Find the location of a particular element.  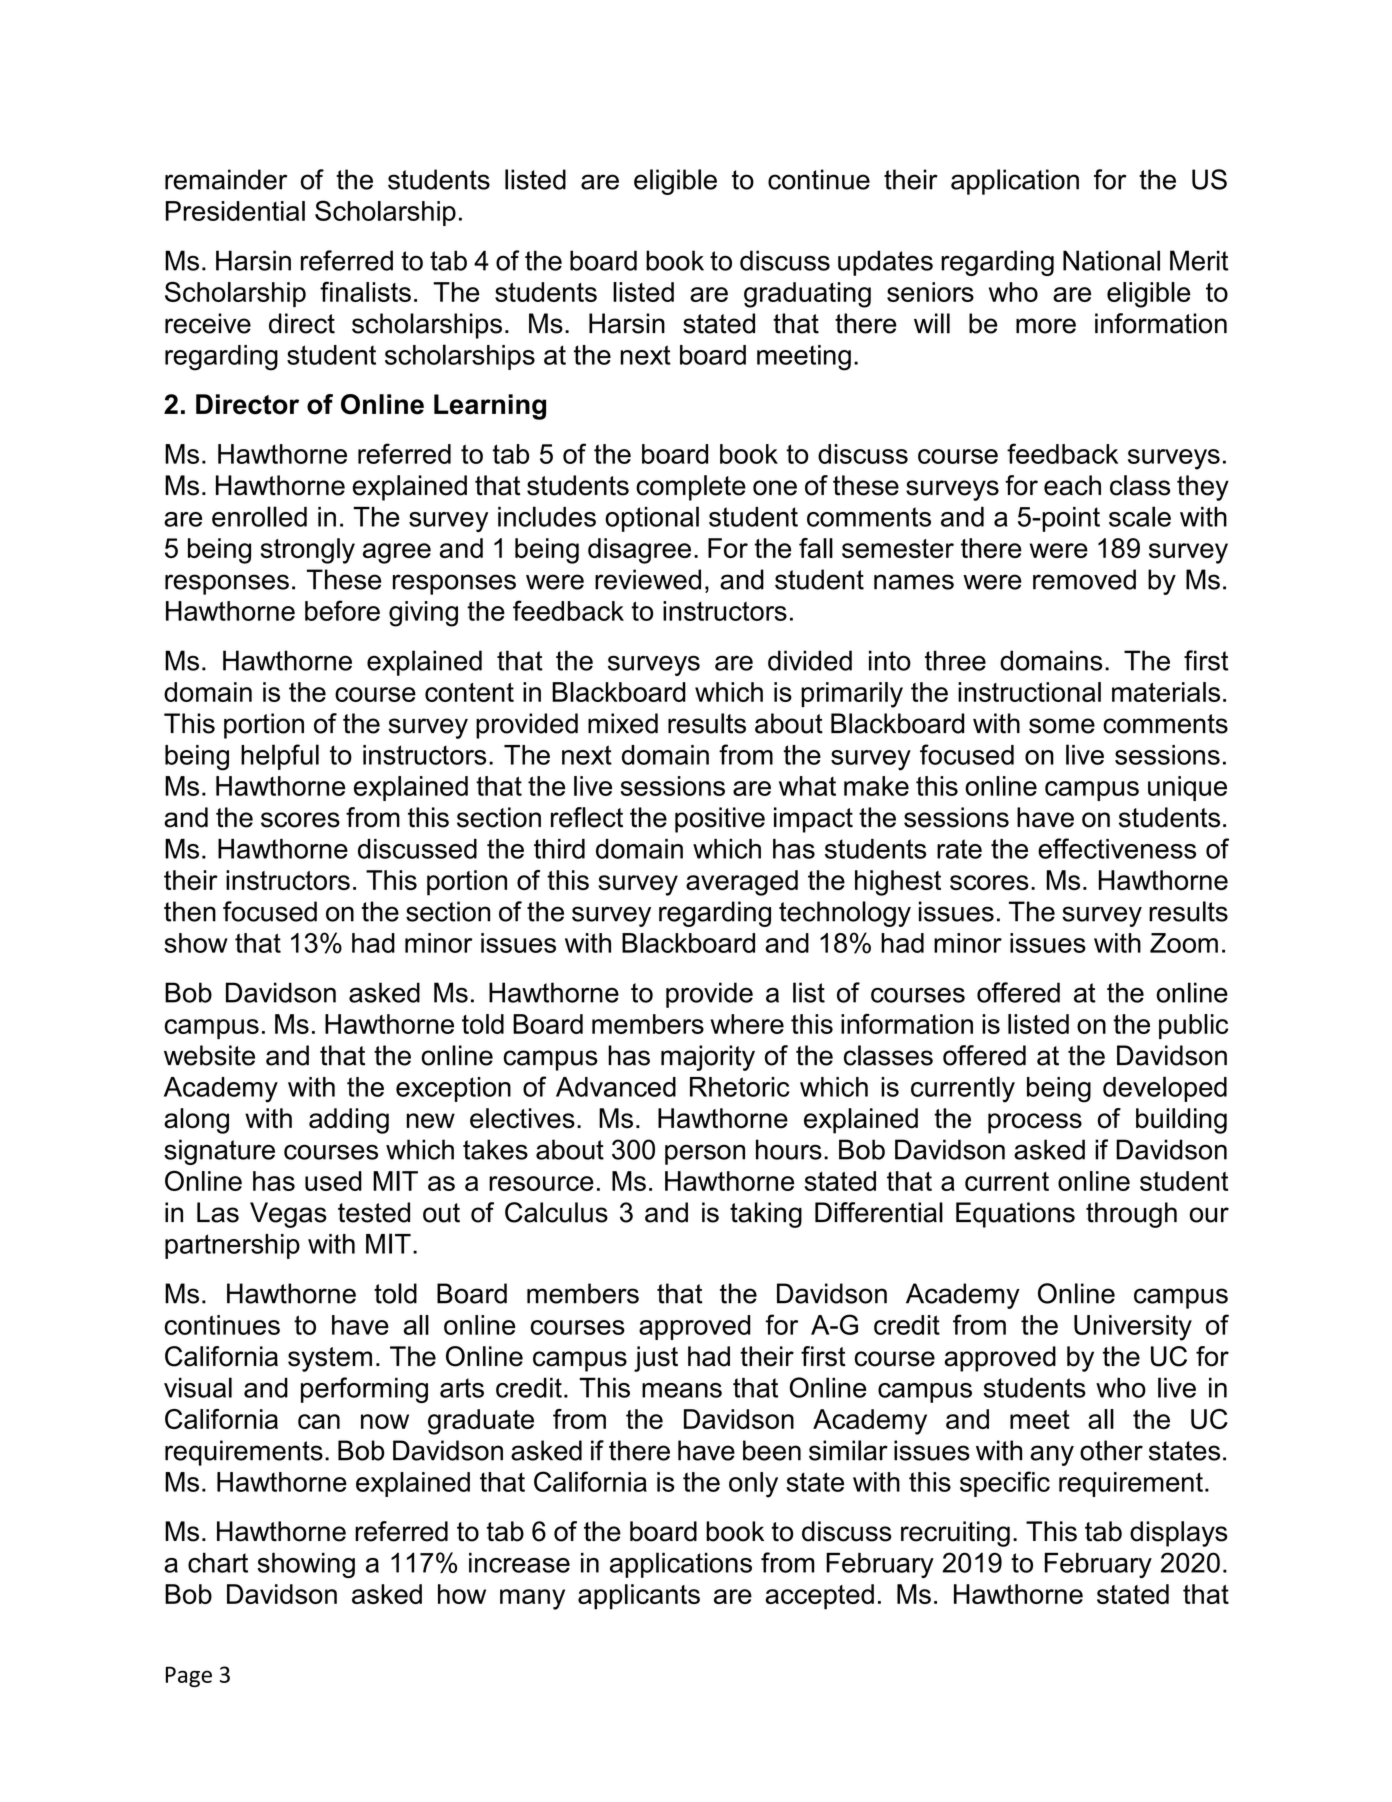

helpful is located at coordinates (280, 757).
